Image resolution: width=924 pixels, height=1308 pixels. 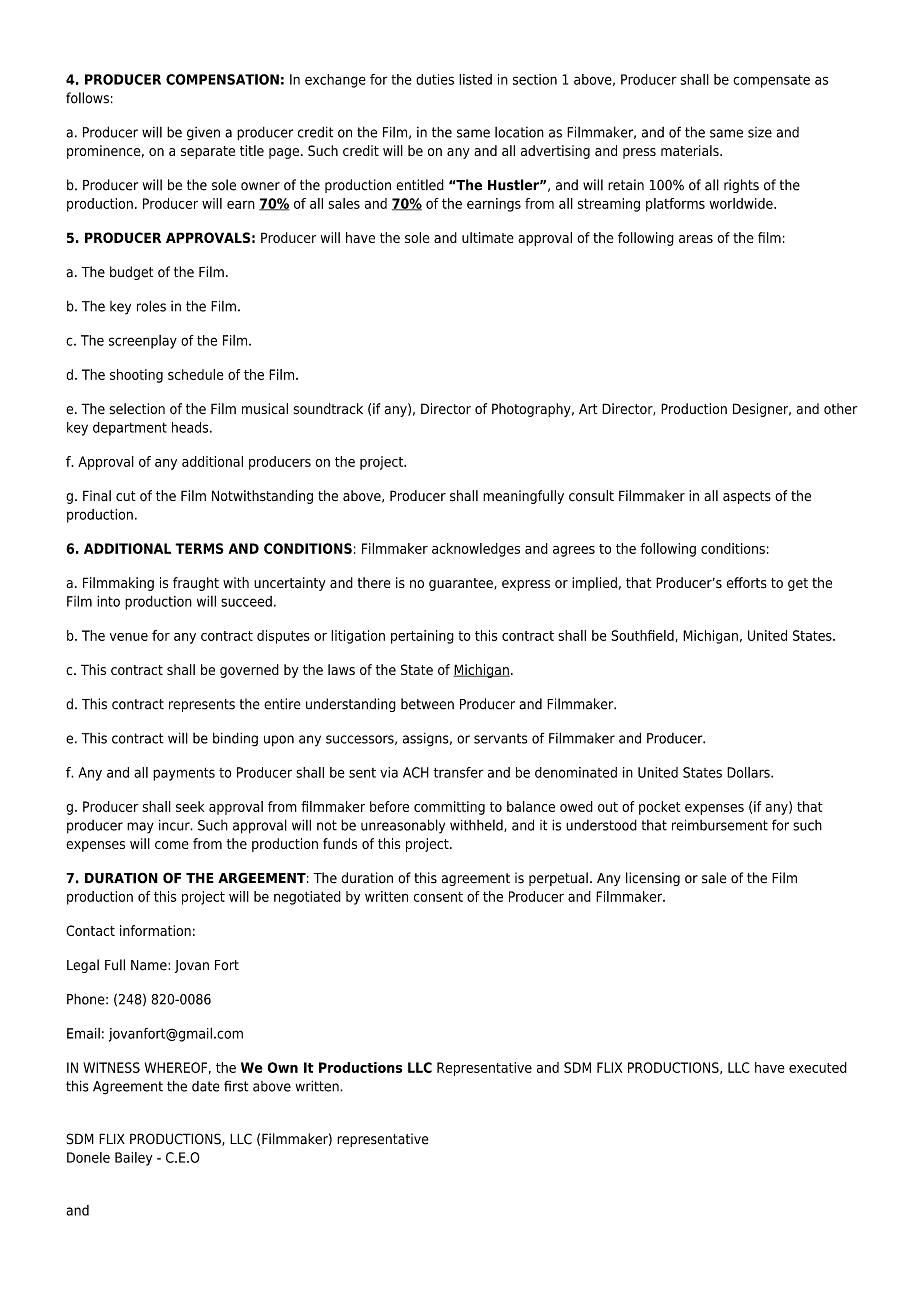 What do you see at coordinates (475, 79) in the image?
I see `listed` at bounding box center [475, 79].
